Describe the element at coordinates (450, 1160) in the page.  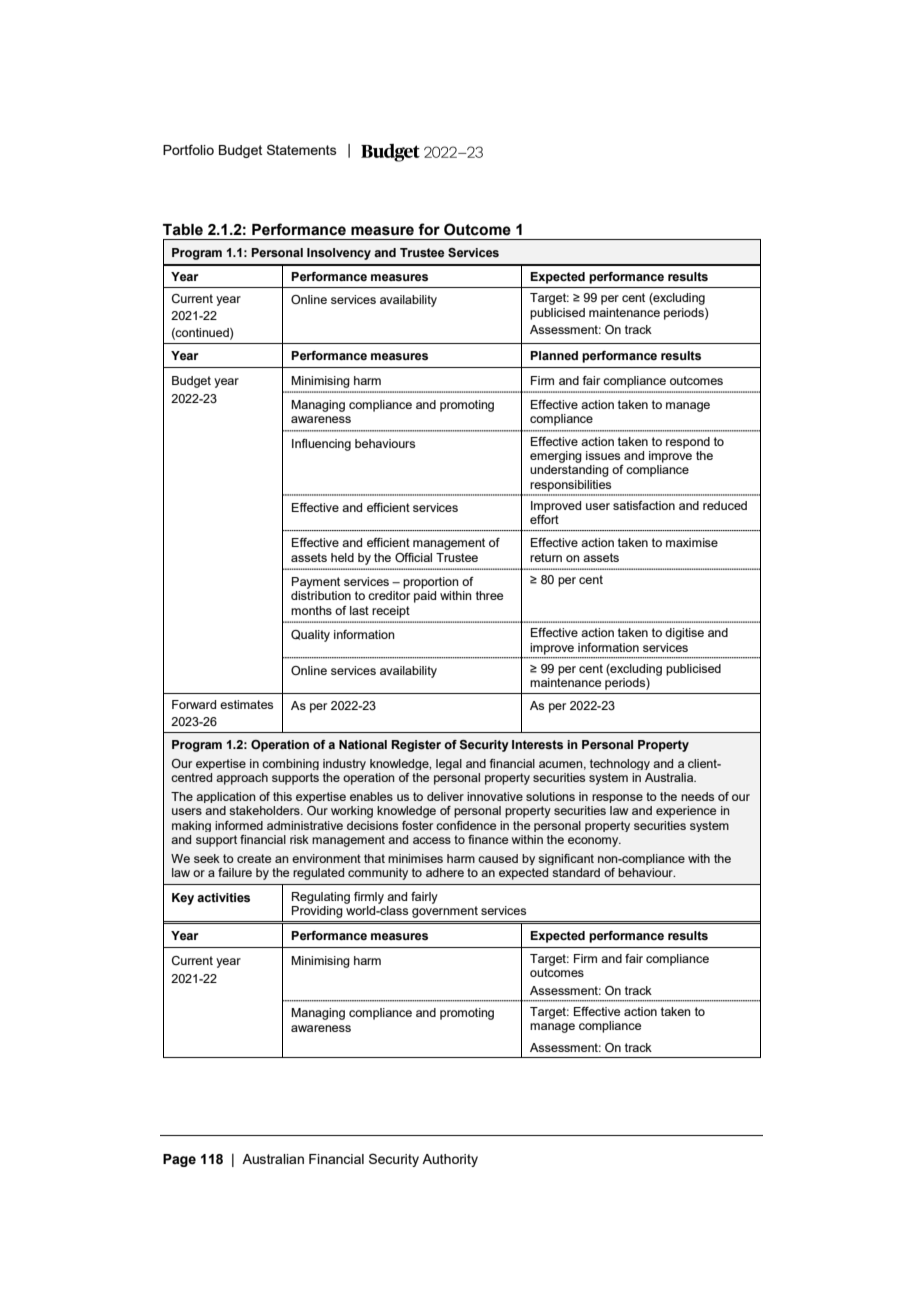
I see `Authority` at that location.
